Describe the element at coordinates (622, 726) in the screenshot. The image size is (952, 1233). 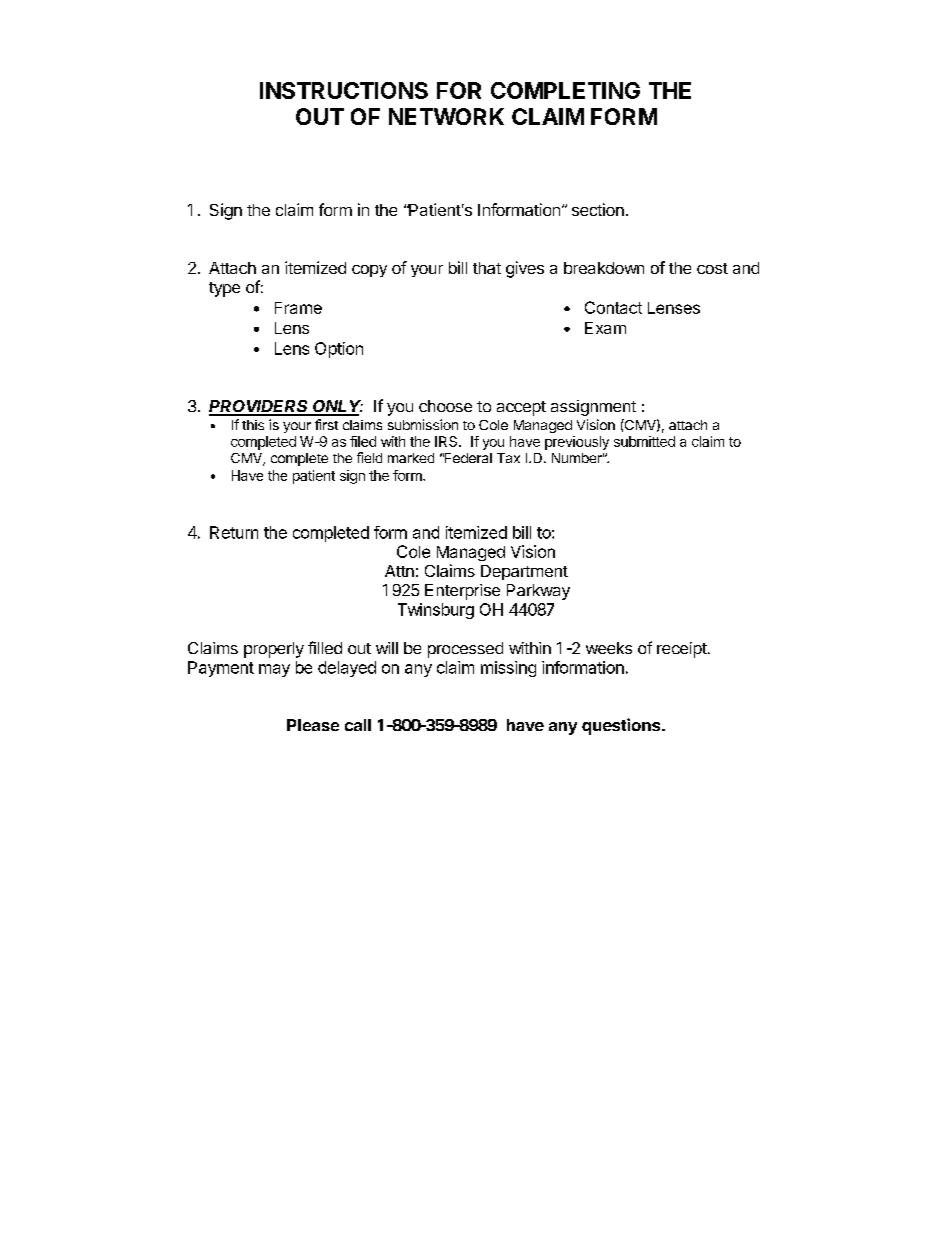
I see `questions` at that location.
